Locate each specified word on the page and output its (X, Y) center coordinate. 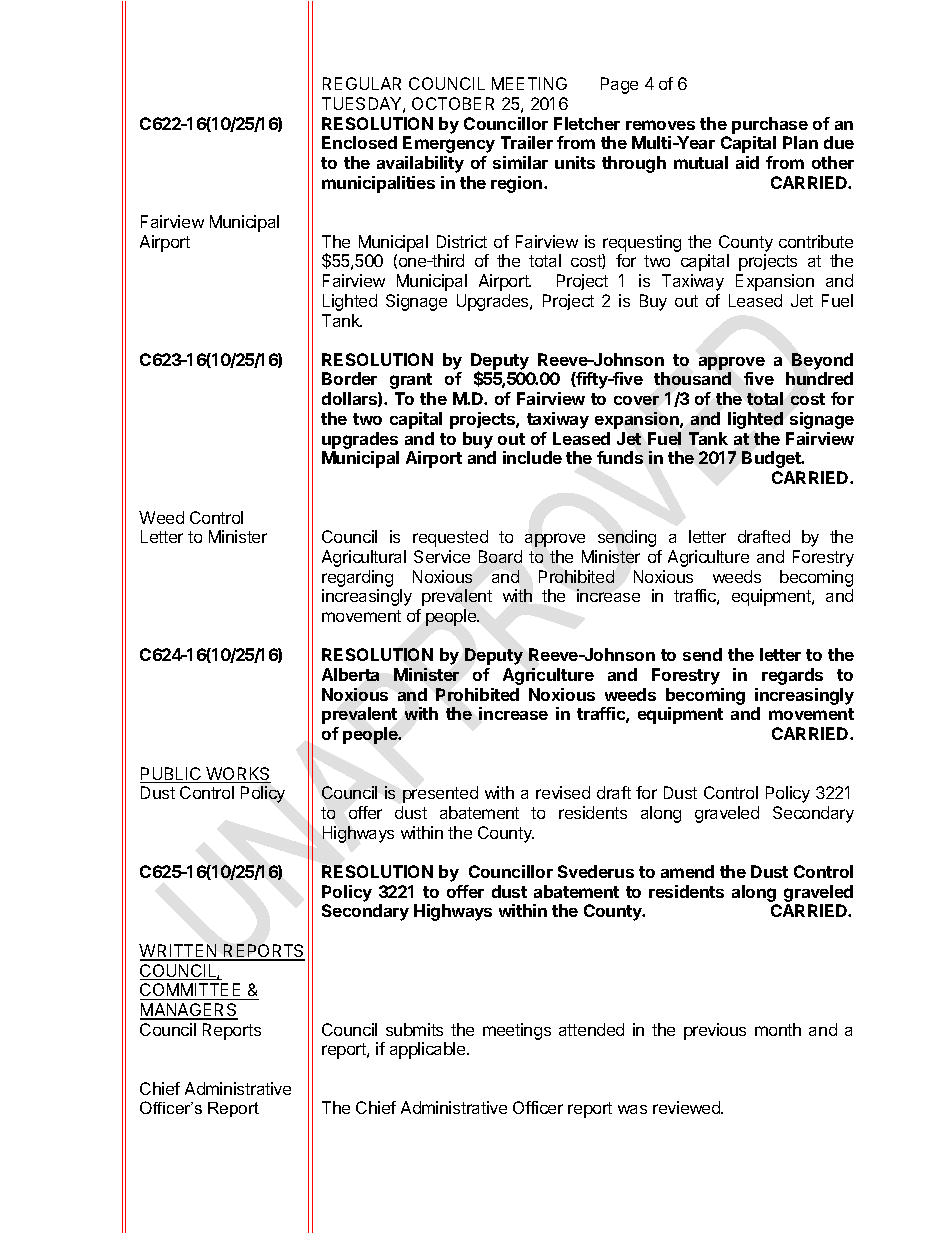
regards (792, 676)
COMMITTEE (192, 991)
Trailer (527, 142)
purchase (770, 125)
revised (563, 792)
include (532, 457)
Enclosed (359, 142)
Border (349, 378)
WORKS (237, 775)
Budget (772, 459)
